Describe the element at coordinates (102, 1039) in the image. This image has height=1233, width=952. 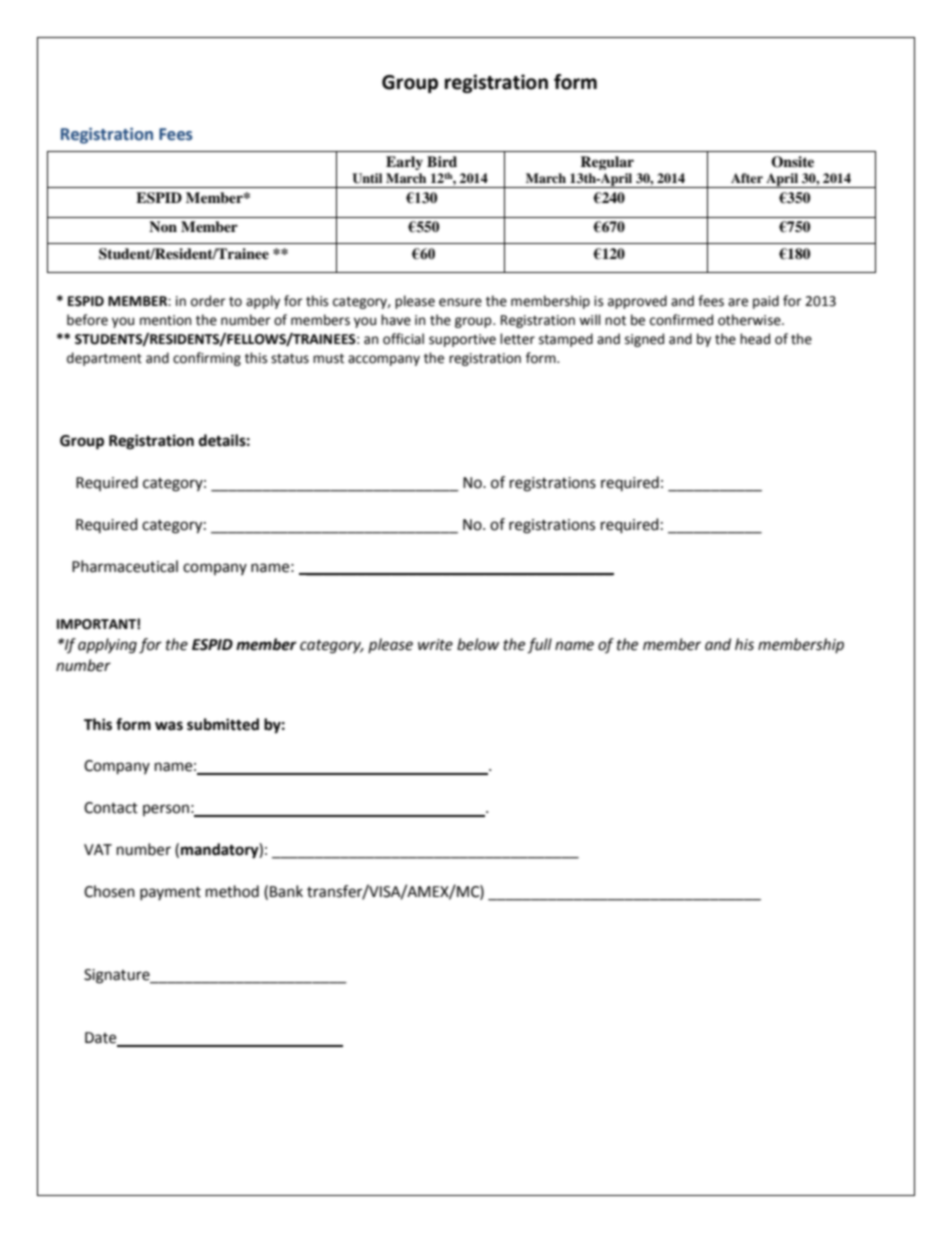
I see `Date` at that location.
